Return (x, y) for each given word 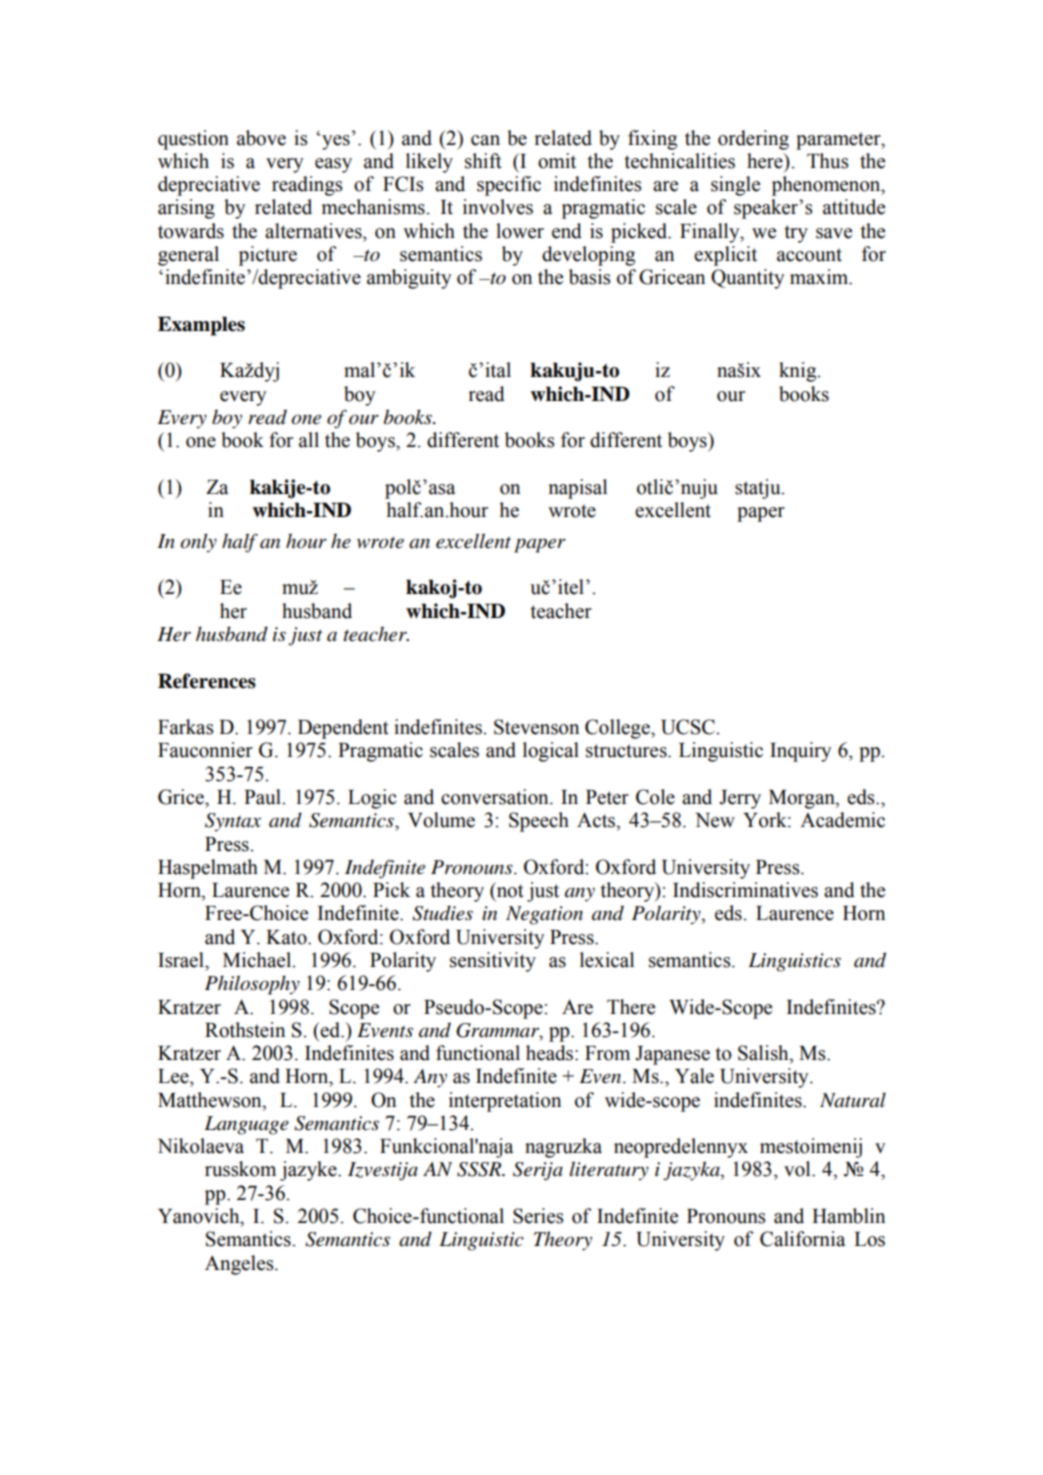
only (199, 543)
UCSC (689, 727)
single (735, 186)
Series (538, 1216)
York (766, 820)
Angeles (240, 1265)
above (261, 138)
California (802, 1239)
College (618, 729)
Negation (544, 915)
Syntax (233, 822)
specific (509, 186)
